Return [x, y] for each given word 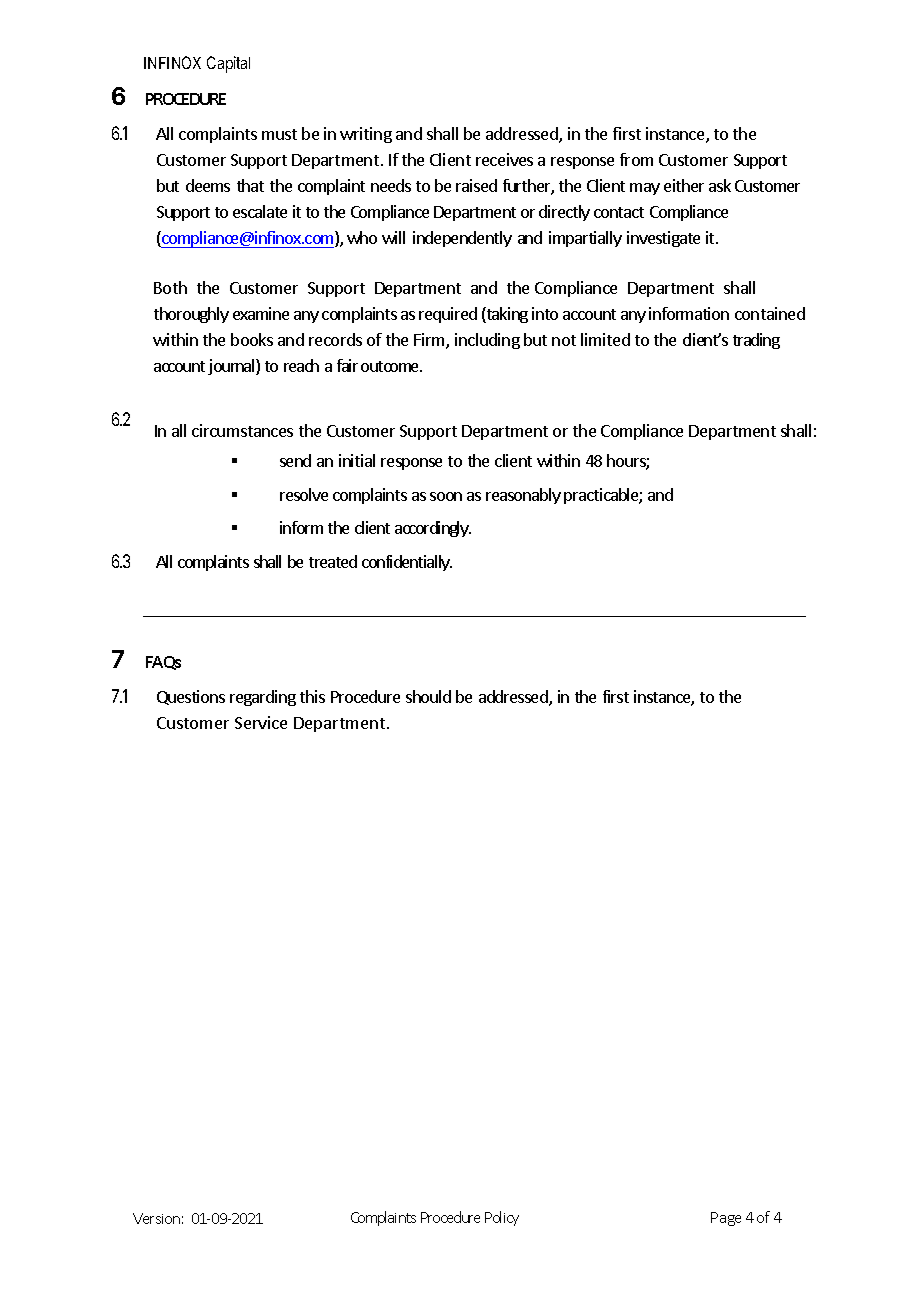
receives [504, 159]
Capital [228, 64]
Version [156, 1218]
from [636, 159]
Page [726, 1219]
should [428, 696]
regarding [263, 698]
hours [627, 462]
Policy [502, 1218]
